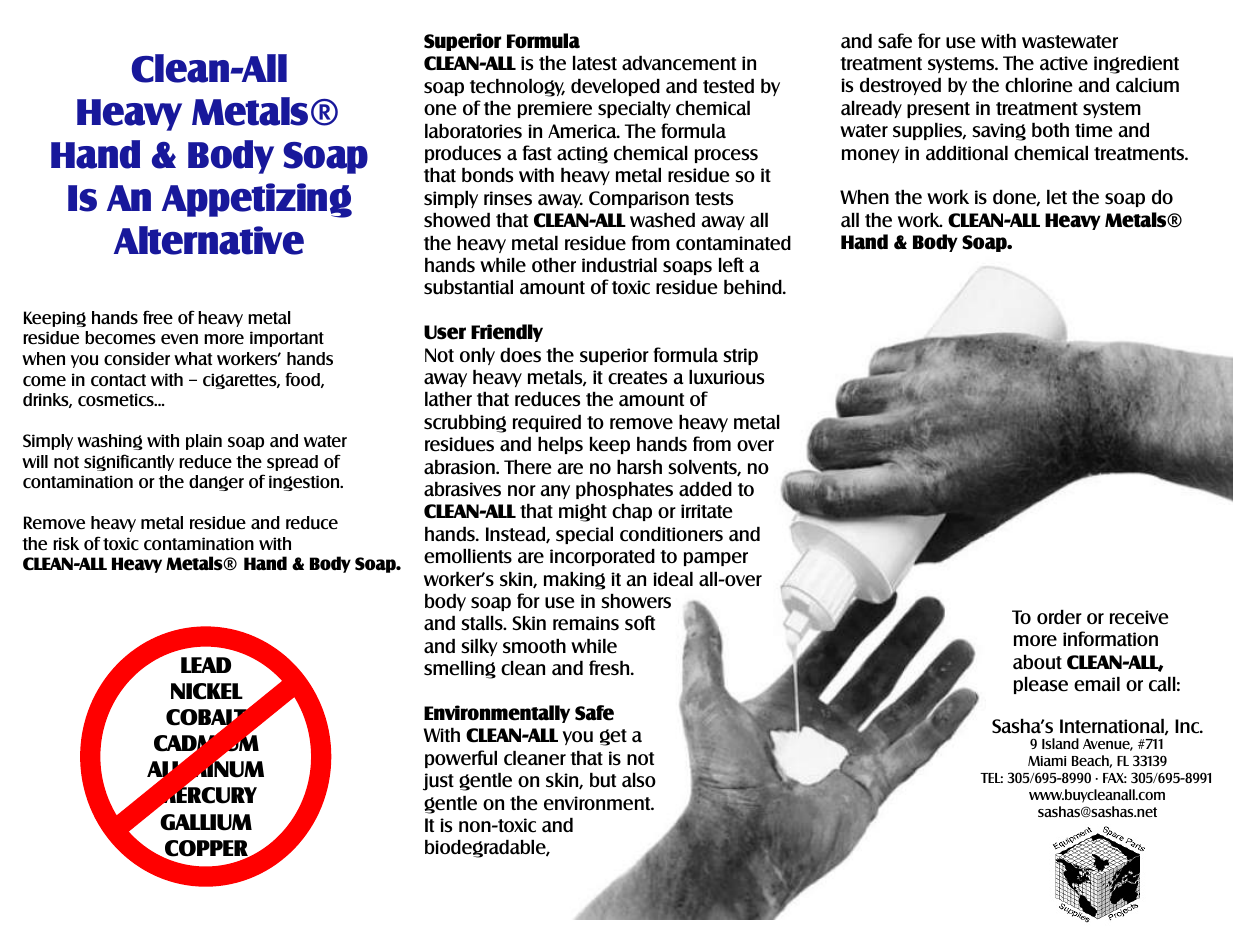 The height and width of the screenshot is (952, 1233). Describe the element at coordinates (560, 445) in the screenshot. I see `helps` at that location.
